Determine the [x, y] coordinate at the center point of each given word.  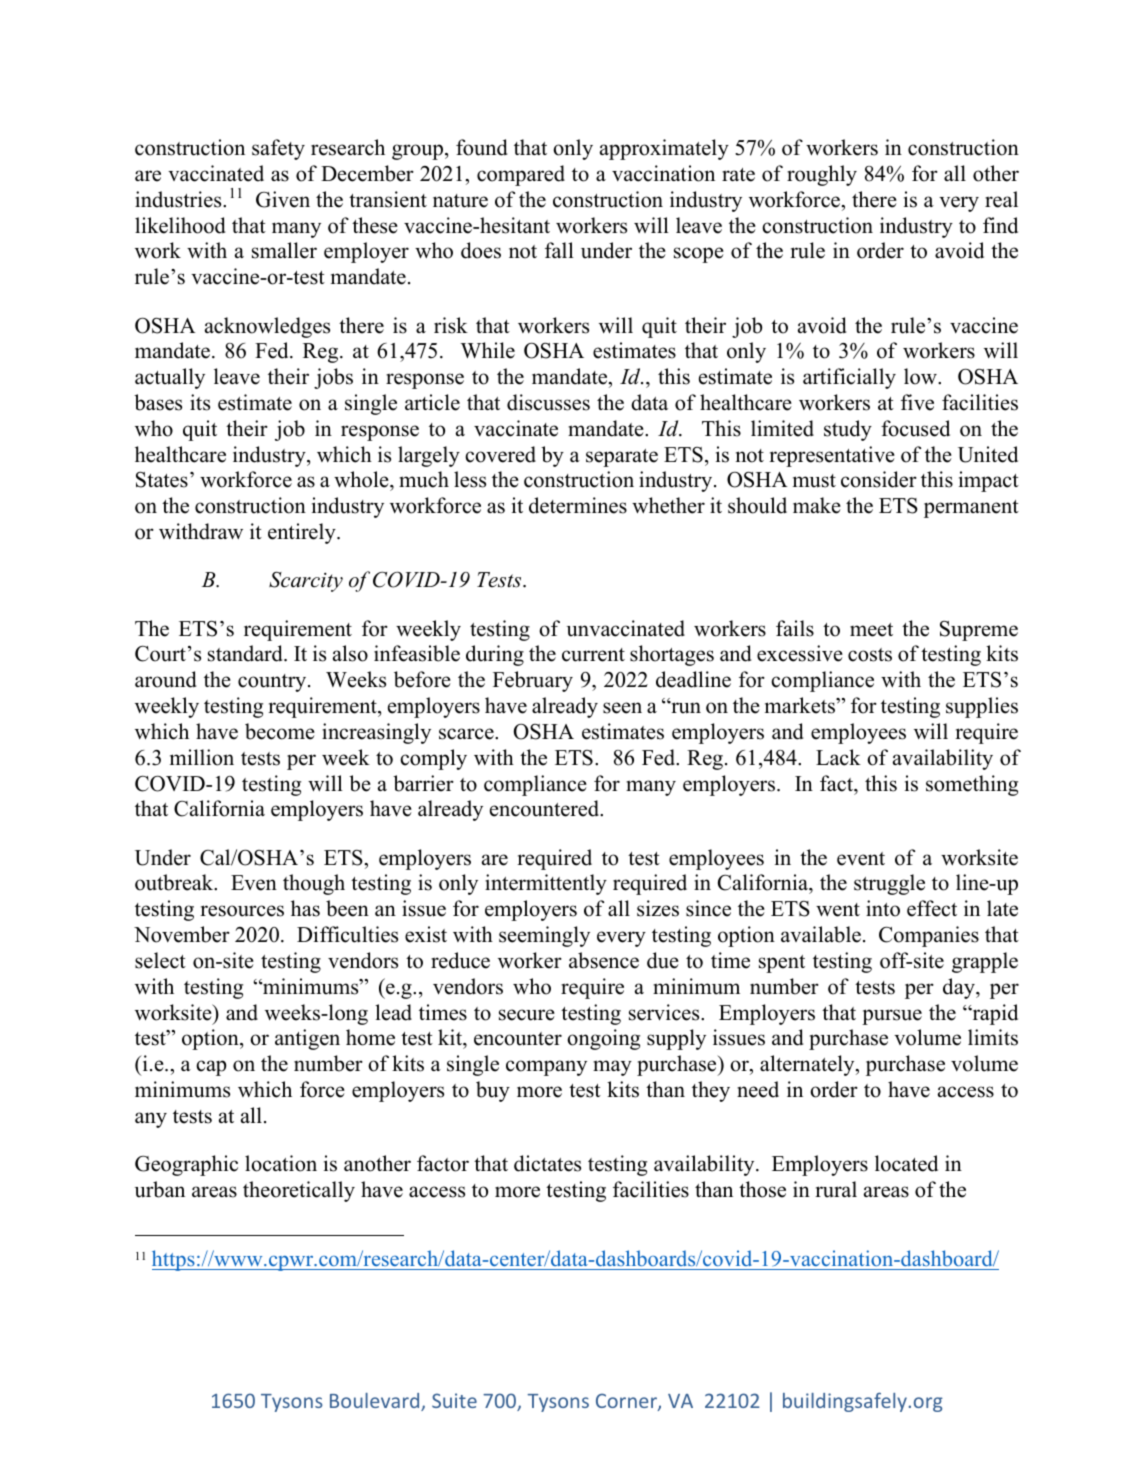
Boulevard [376, 1402]
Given [283, 199]
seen [622, 708]
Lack [838, 757]
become [280, 731]
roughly [822, 175]
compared [521, 175]
